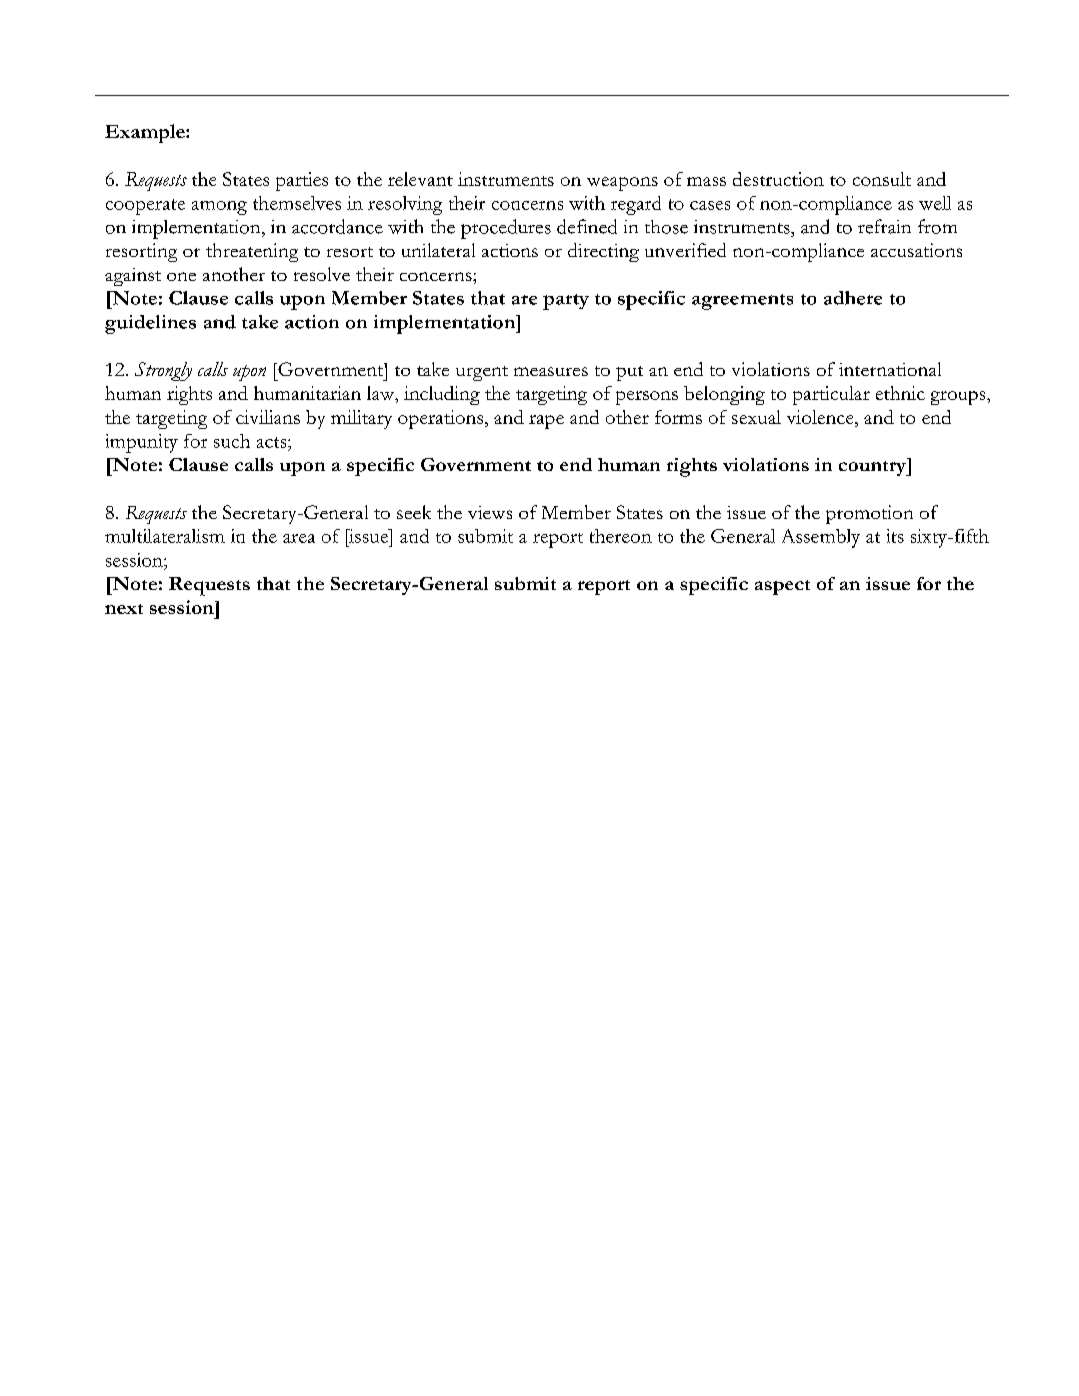  What do you see at coordinates (551, 371) in the document?
I see `measures` at bounding box center [551, 371].
